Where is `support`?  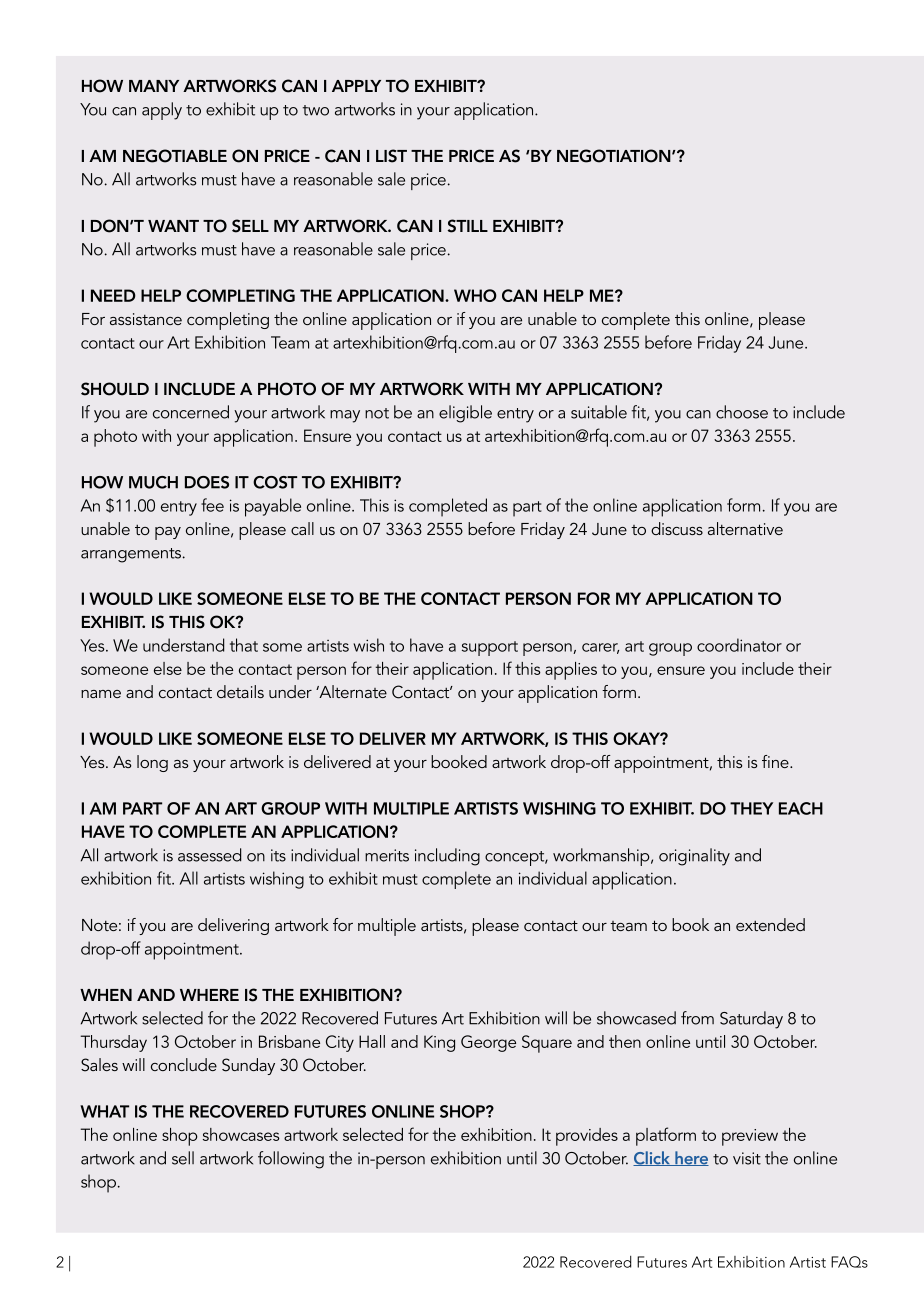 support is located at coordinates (490, 648).
